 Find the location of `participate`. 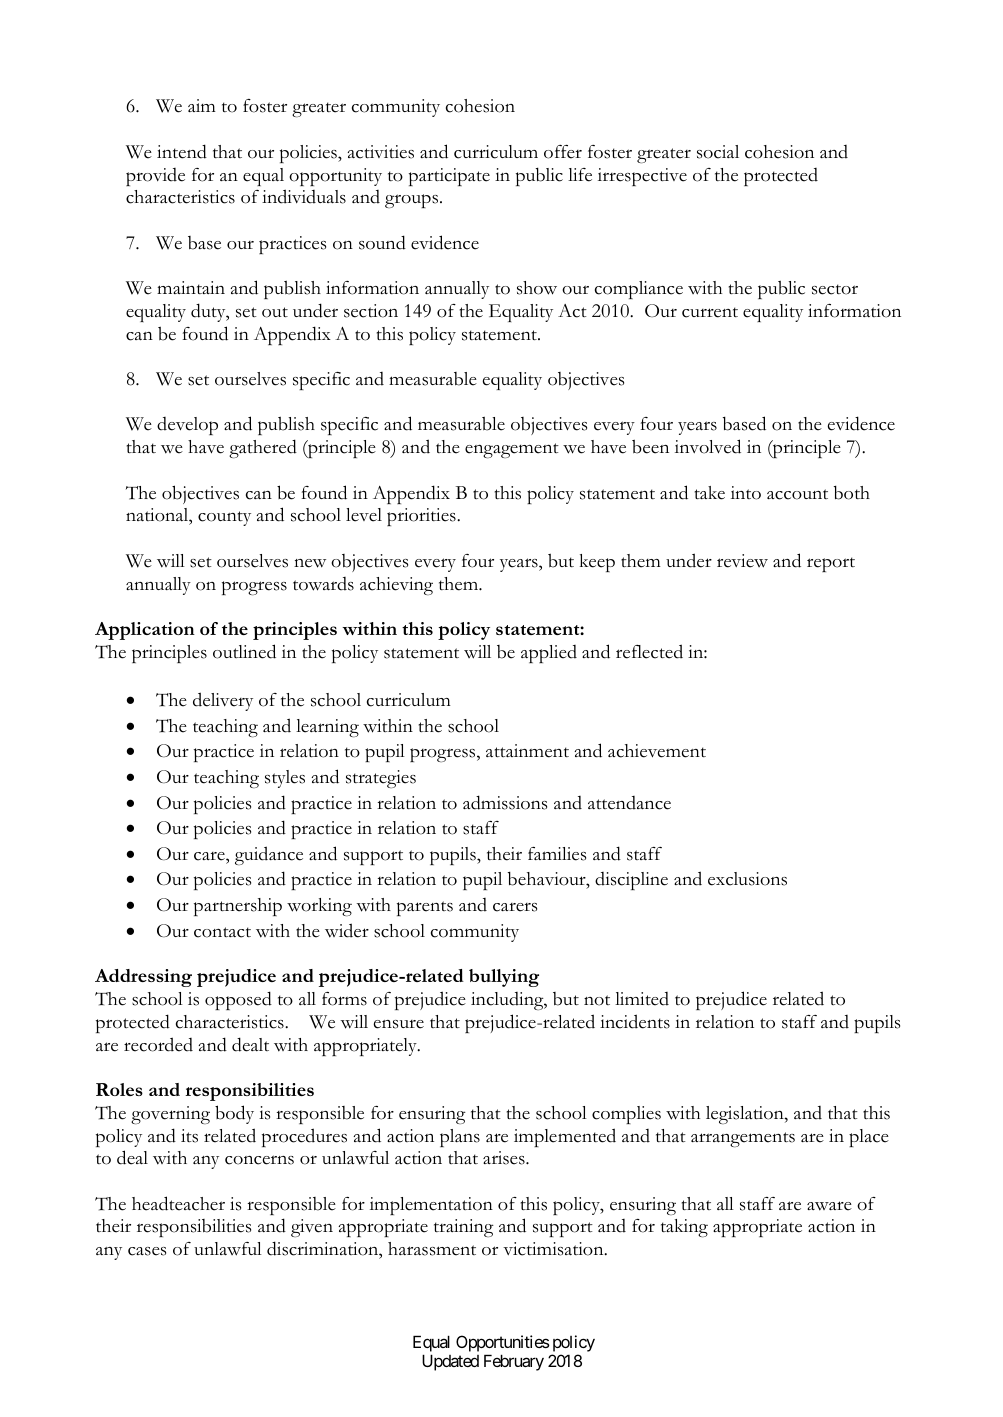

participate is located at coordinates (449, 177).
